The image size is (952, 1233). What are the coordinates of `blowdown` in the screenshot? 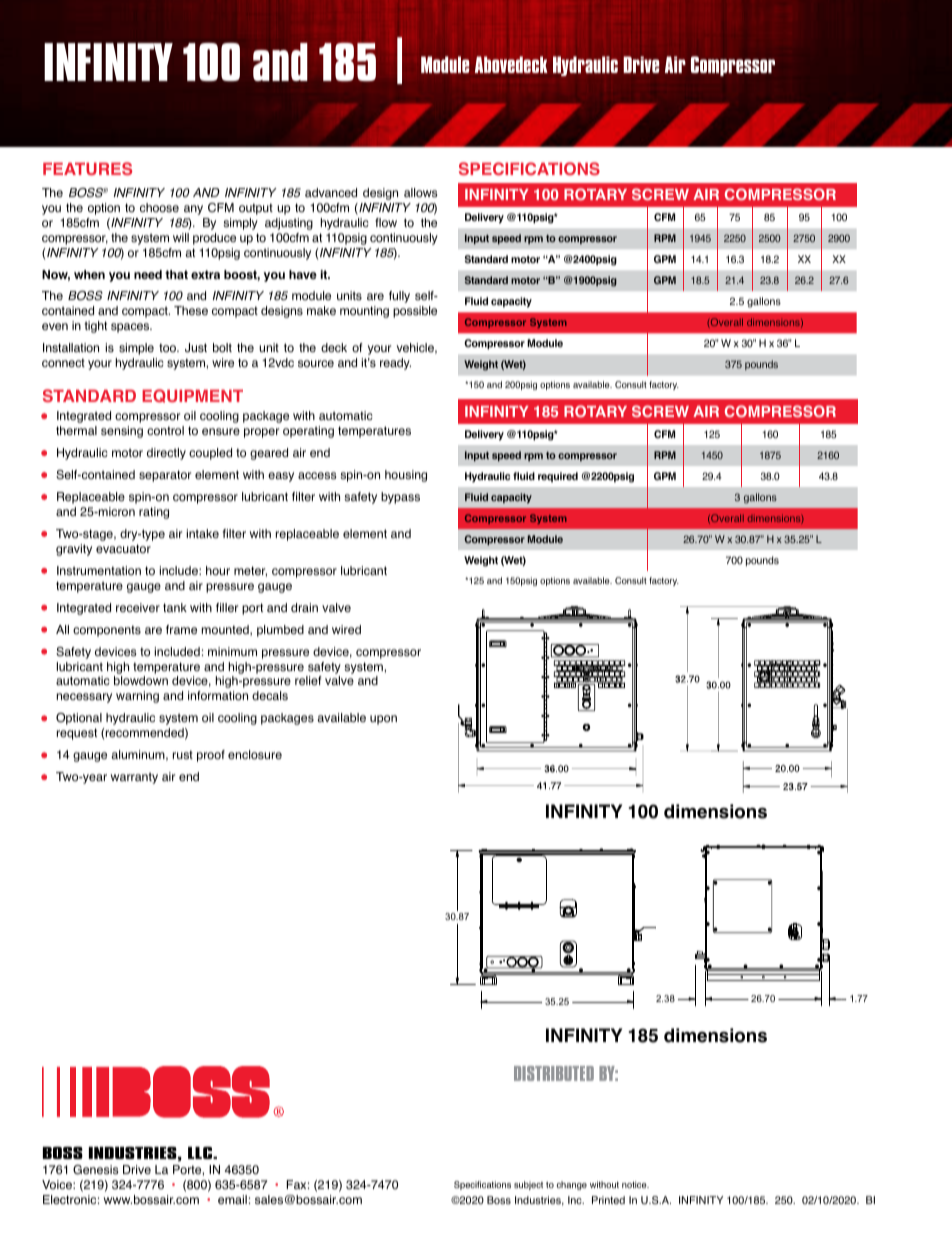 It's located at (141, 681).
